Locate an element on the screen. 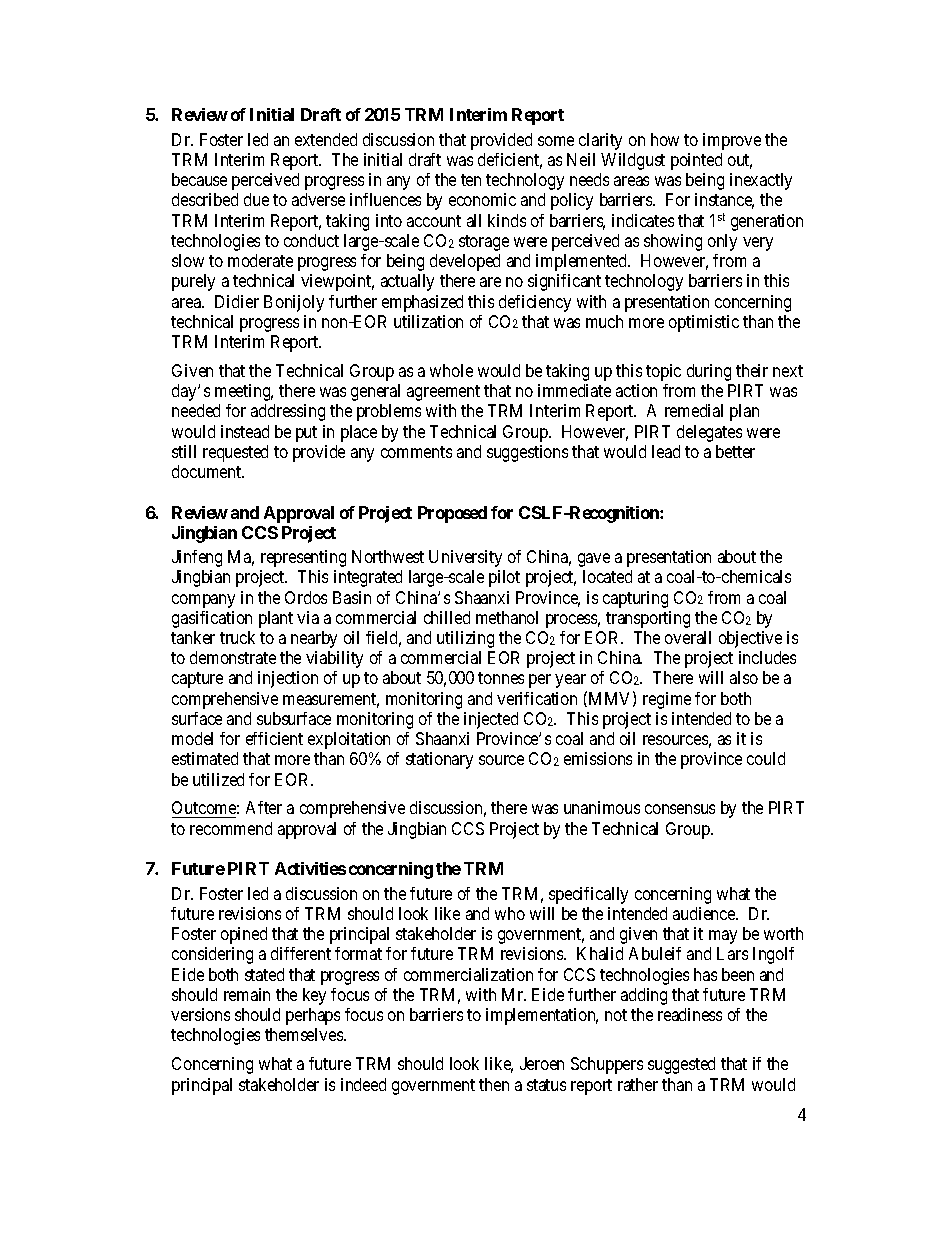  Proposed is located at coordinates (452, 514).
